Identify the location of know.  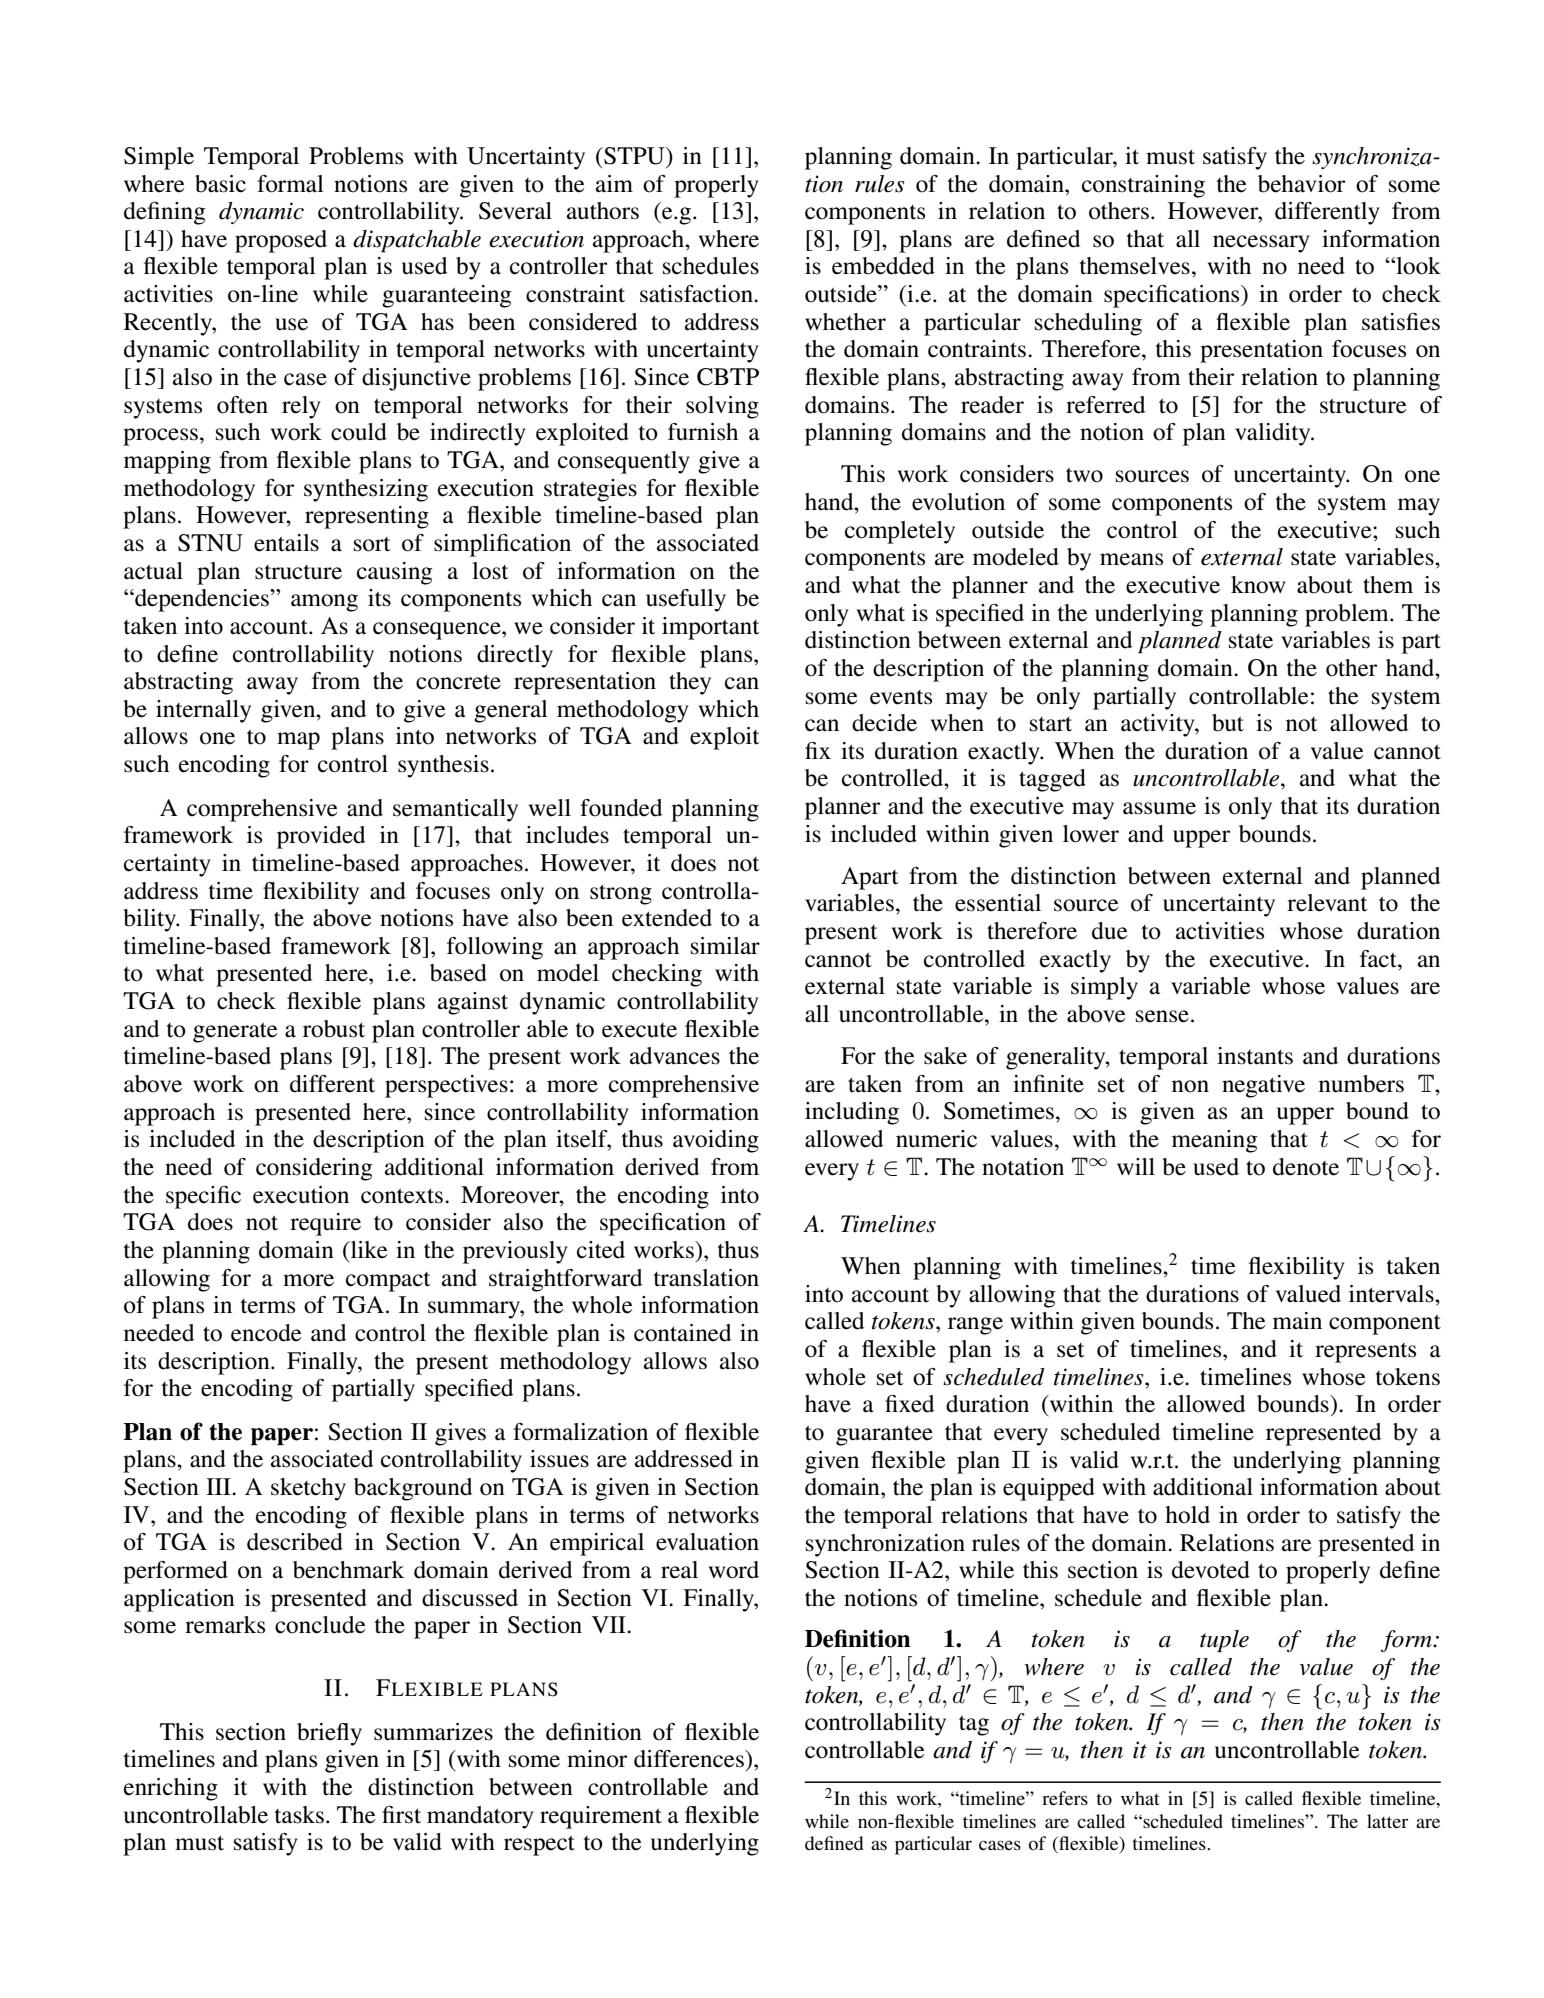
(1258, 585).
